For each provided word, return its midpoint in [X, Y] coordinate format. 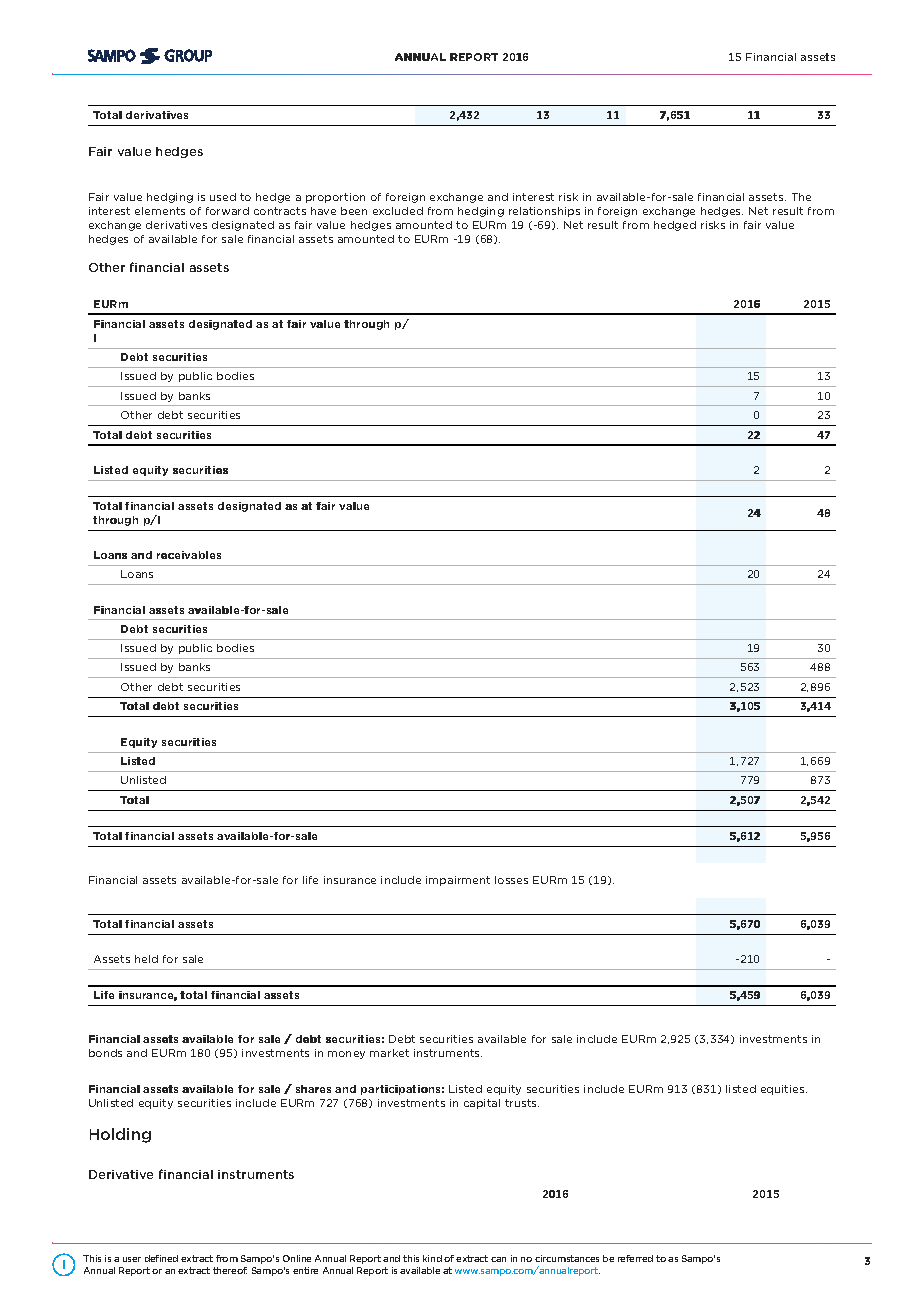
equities [784, 1090]
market [389, 1053]
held [146, 959]
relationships [544, 212]
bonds [105, 1053]
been [354, 211]
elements [160, 211]
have [323, 211]
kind [432, 1258]
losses [511, 880]
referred [635, 1258]
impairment [458, 881]
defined [161, 1258]
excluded [398, 211]
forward [227, 211]
